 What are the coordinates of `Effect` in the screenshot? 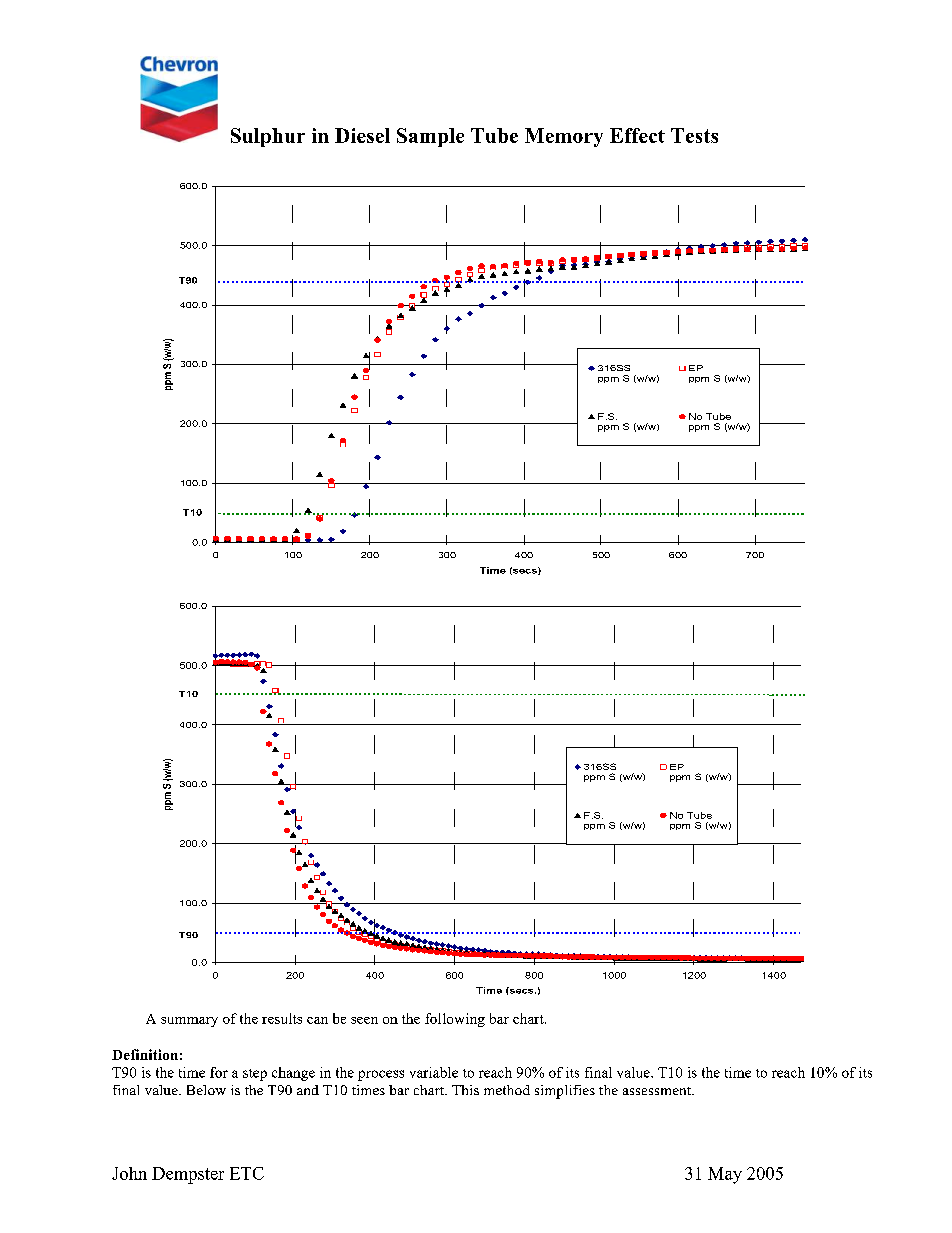 It's located at (637, 135).
